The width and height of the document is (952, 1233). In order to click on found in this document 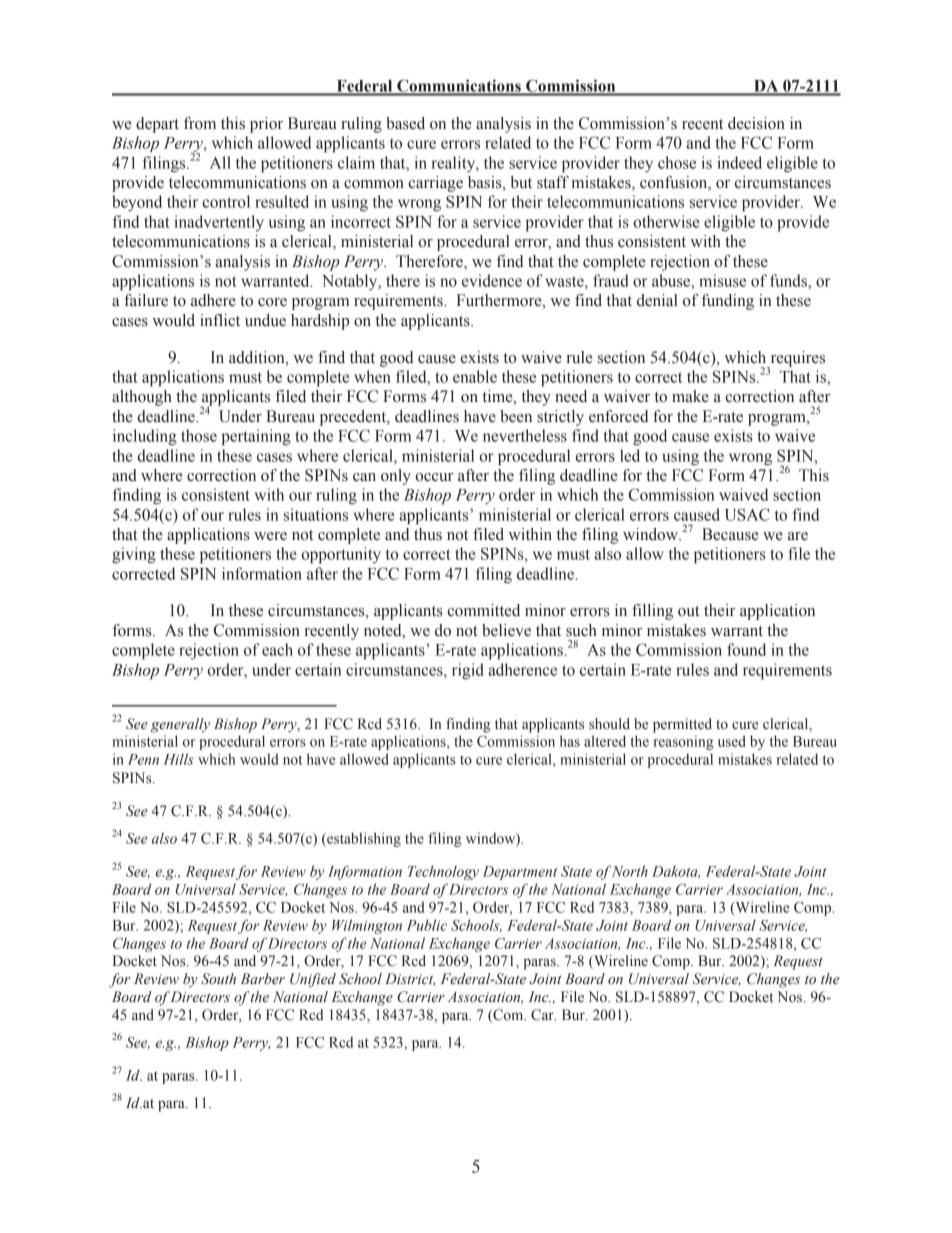, I will do `click(746, 649)`.
